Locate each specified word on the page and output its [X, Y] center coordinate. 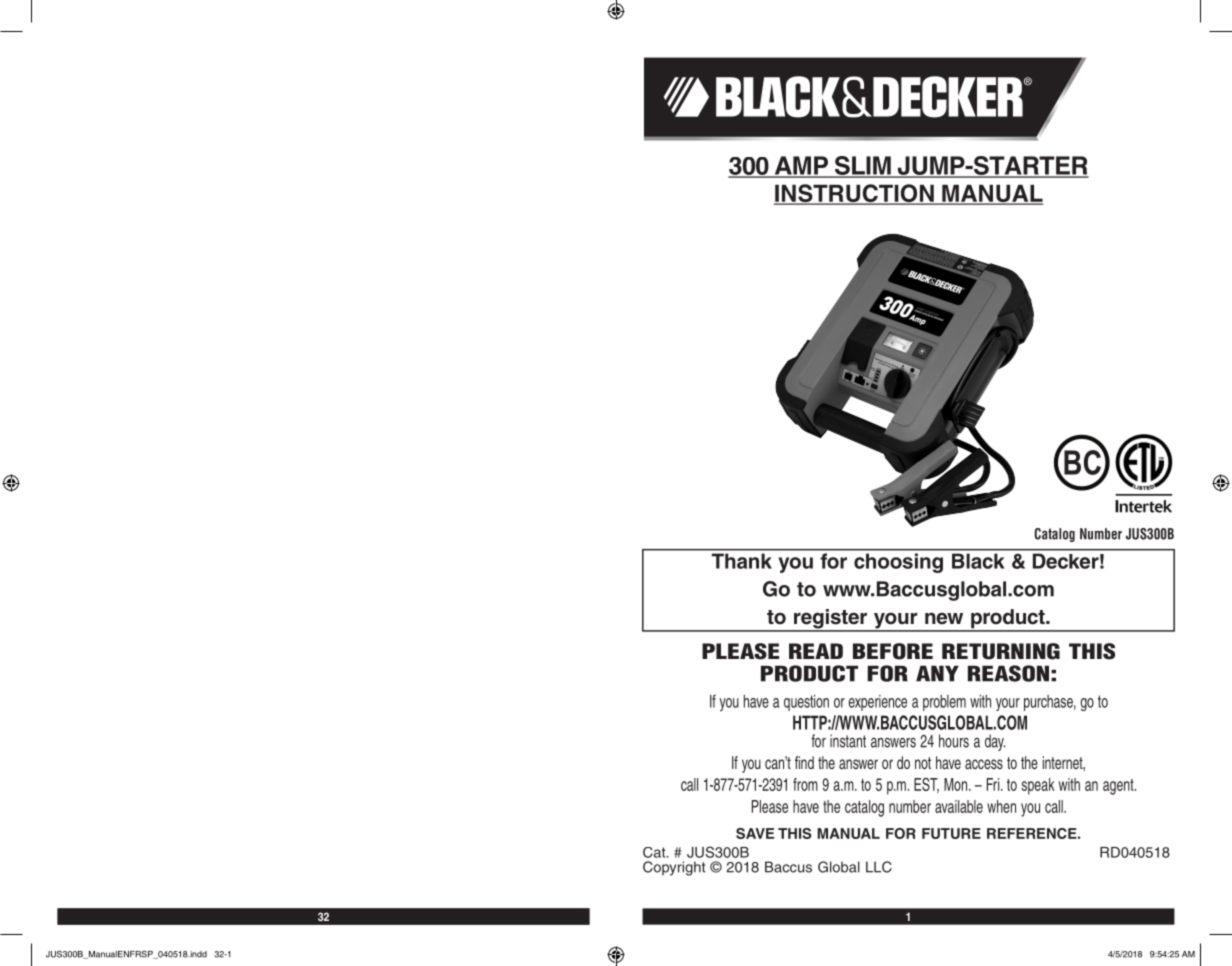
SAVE [755, 833]
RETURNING [1001, 651]
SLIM [862, 166]
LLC [879, 867]
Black [978, 561]
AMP [801, 166]
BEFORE [893, 651]
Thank [741, 561]
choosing [898, 563]
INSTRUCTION [855, 194]
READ [816, 651]
